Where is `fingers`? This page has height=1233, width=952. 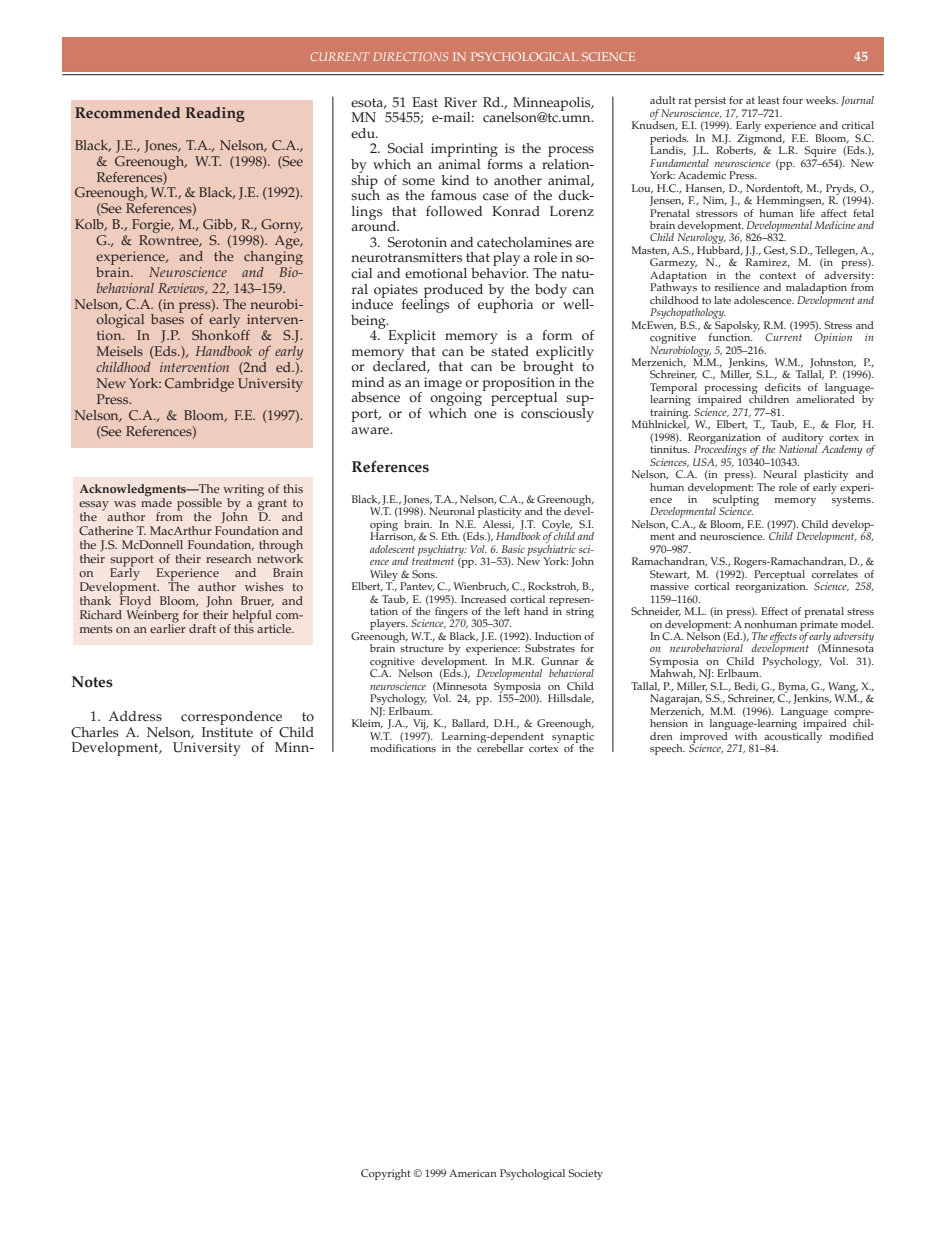 fingers is located at coordinates (451, 614).
